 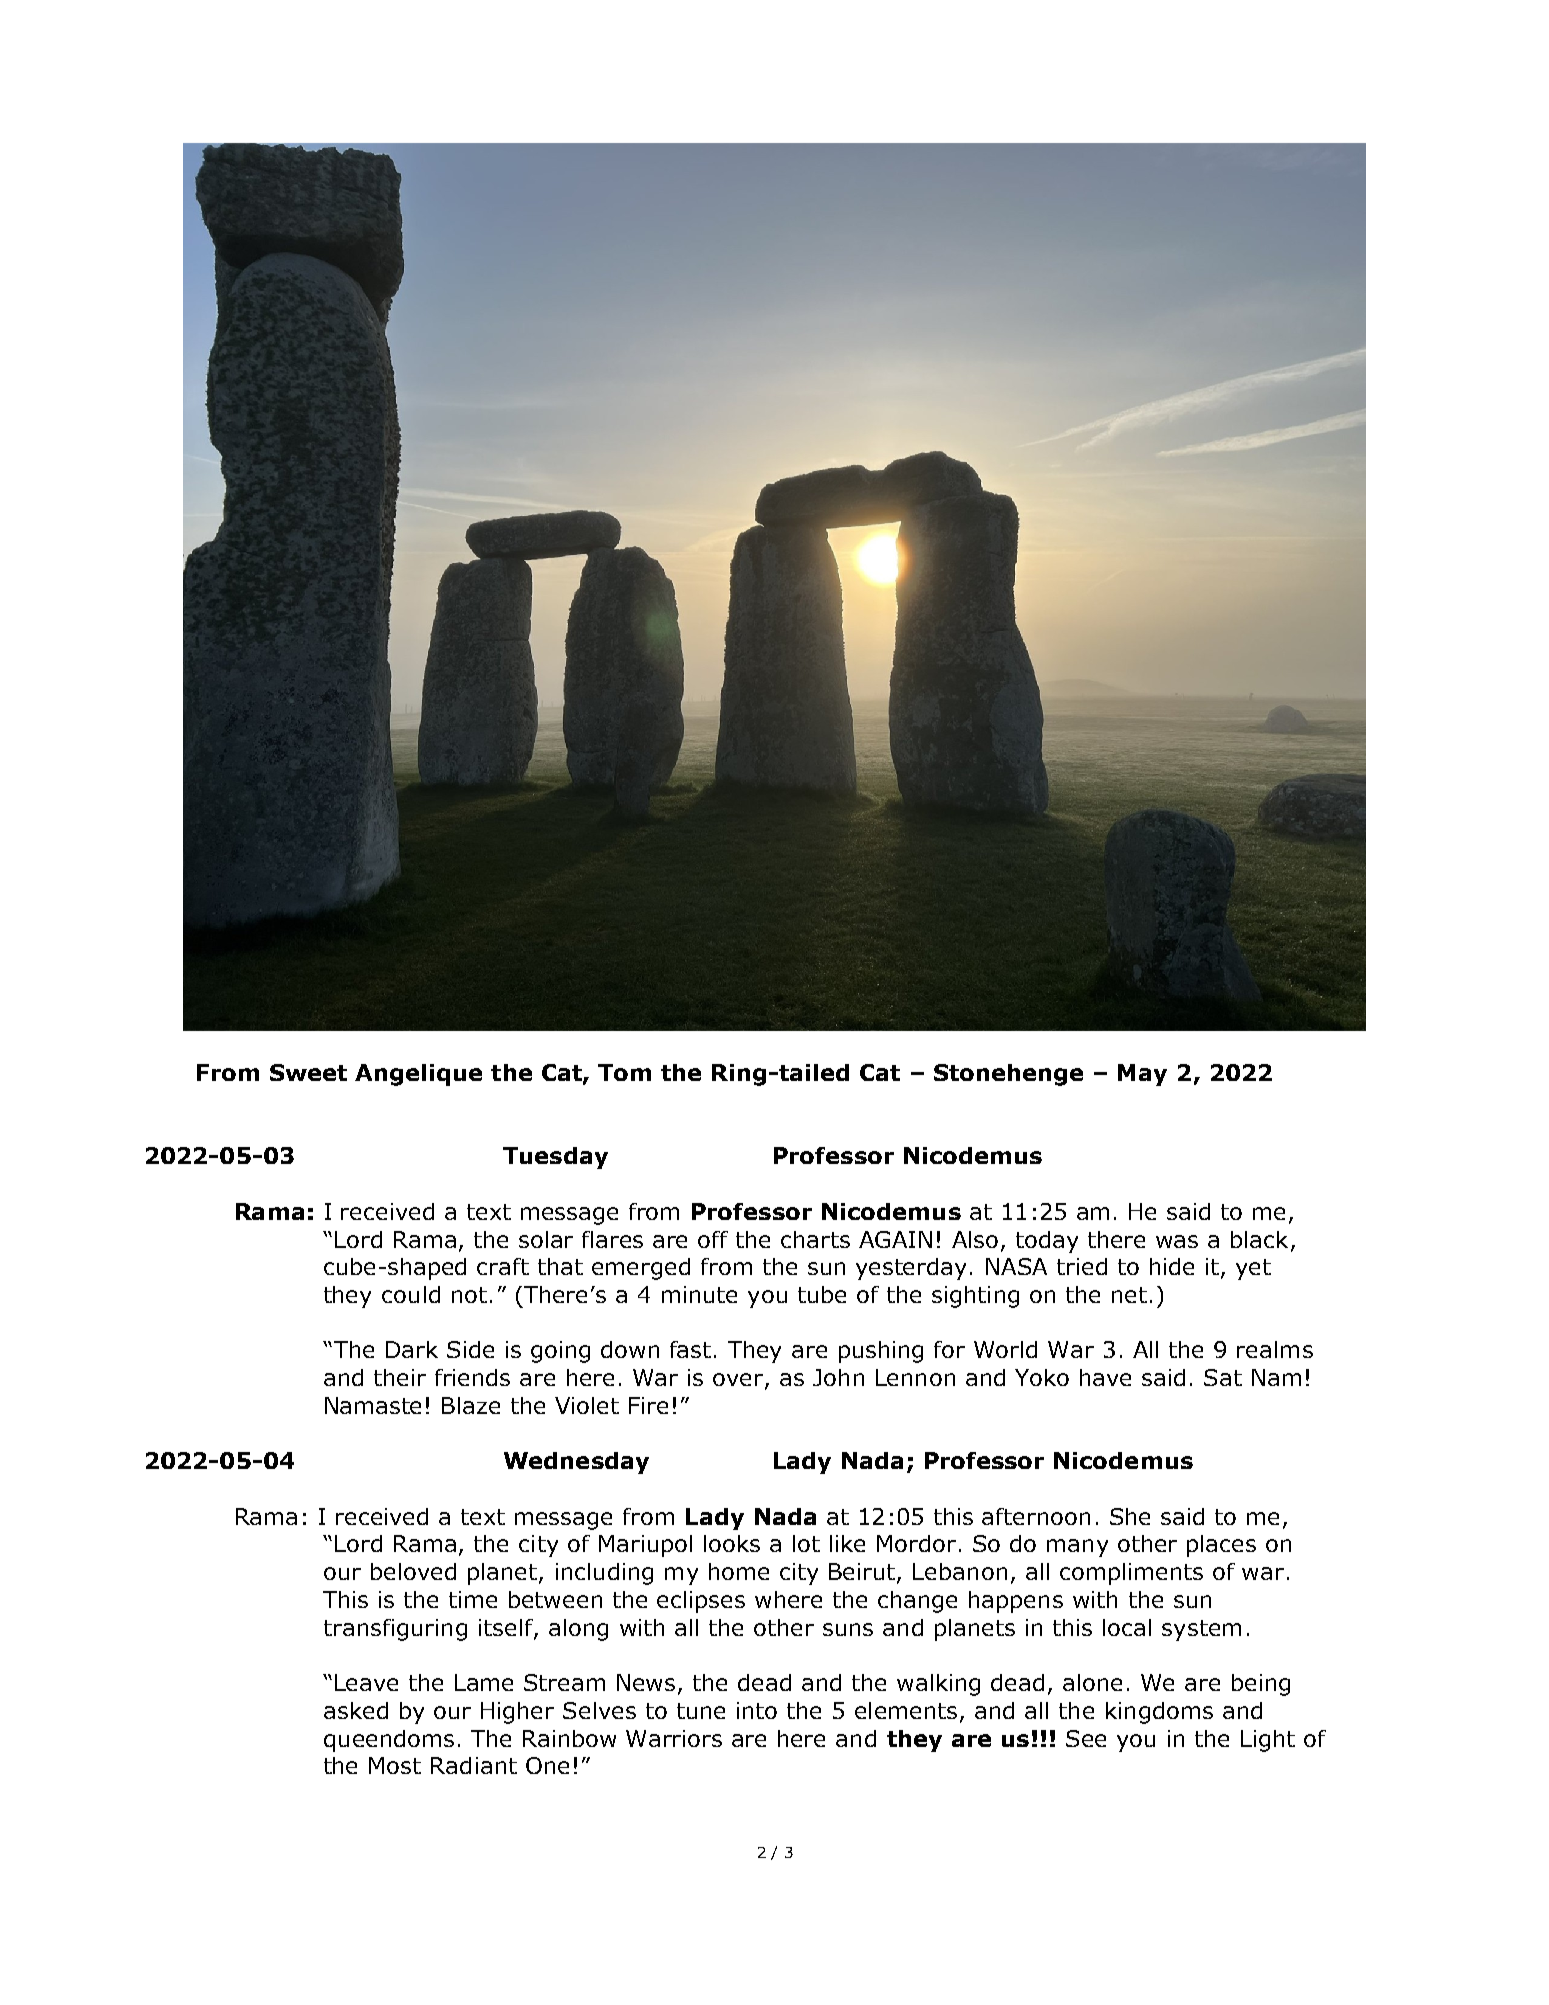 I want to click on See, so click(x=1086, y=1738).
